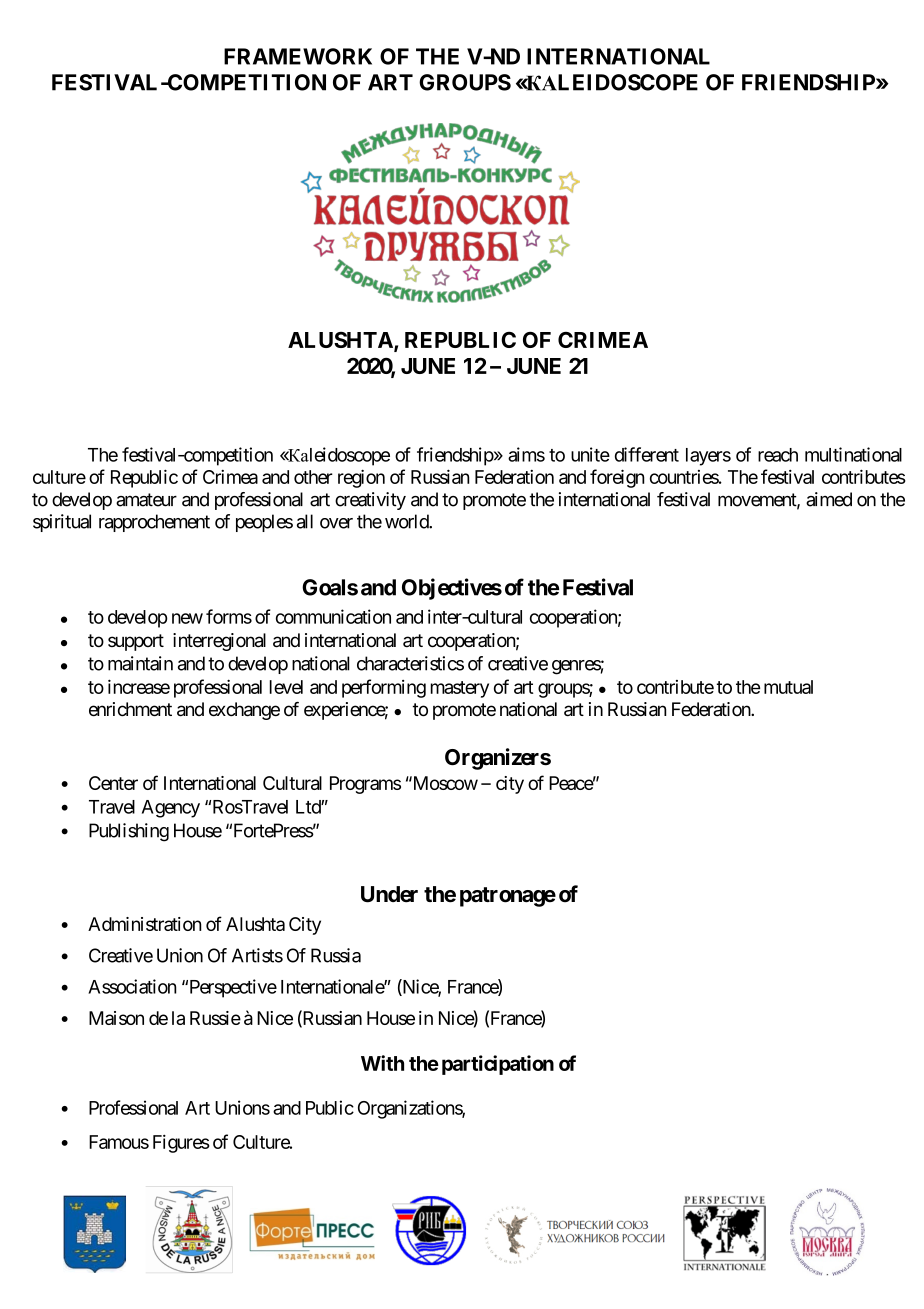 Image resolution: width=924 pixels, height=1309 pixels. What do you see at coordinates (407, 521) in the screenshot?
I see `world` at bounding box center [407, 521].
